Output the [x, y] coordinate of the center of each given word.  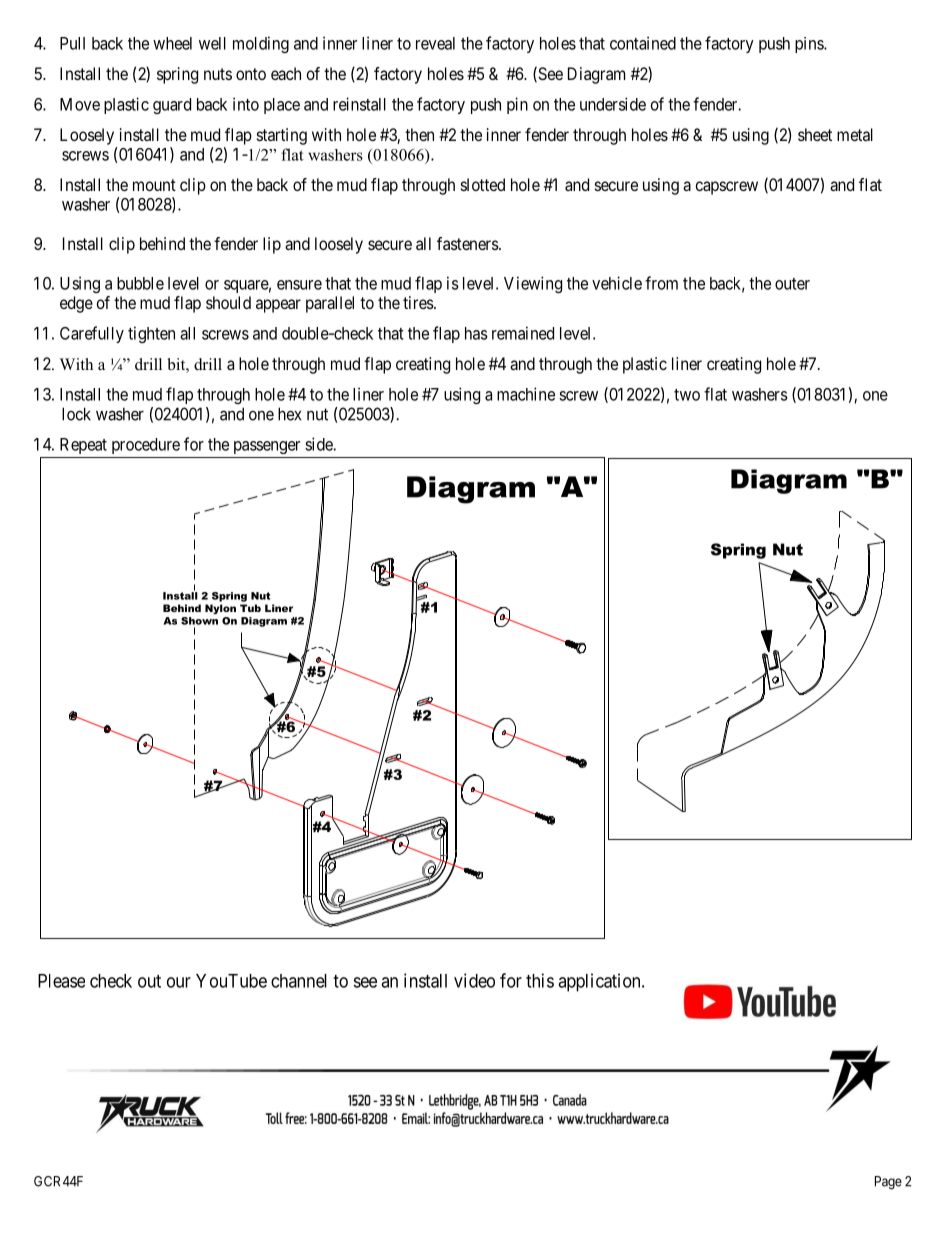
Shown [199, 621]
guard [172, 106]
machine [526, 394]
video [474, 980]
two [687, 395]
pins [810, 45]
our [179, 982]
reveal [435, 43]
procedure [146, 446]
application [600, 982]
